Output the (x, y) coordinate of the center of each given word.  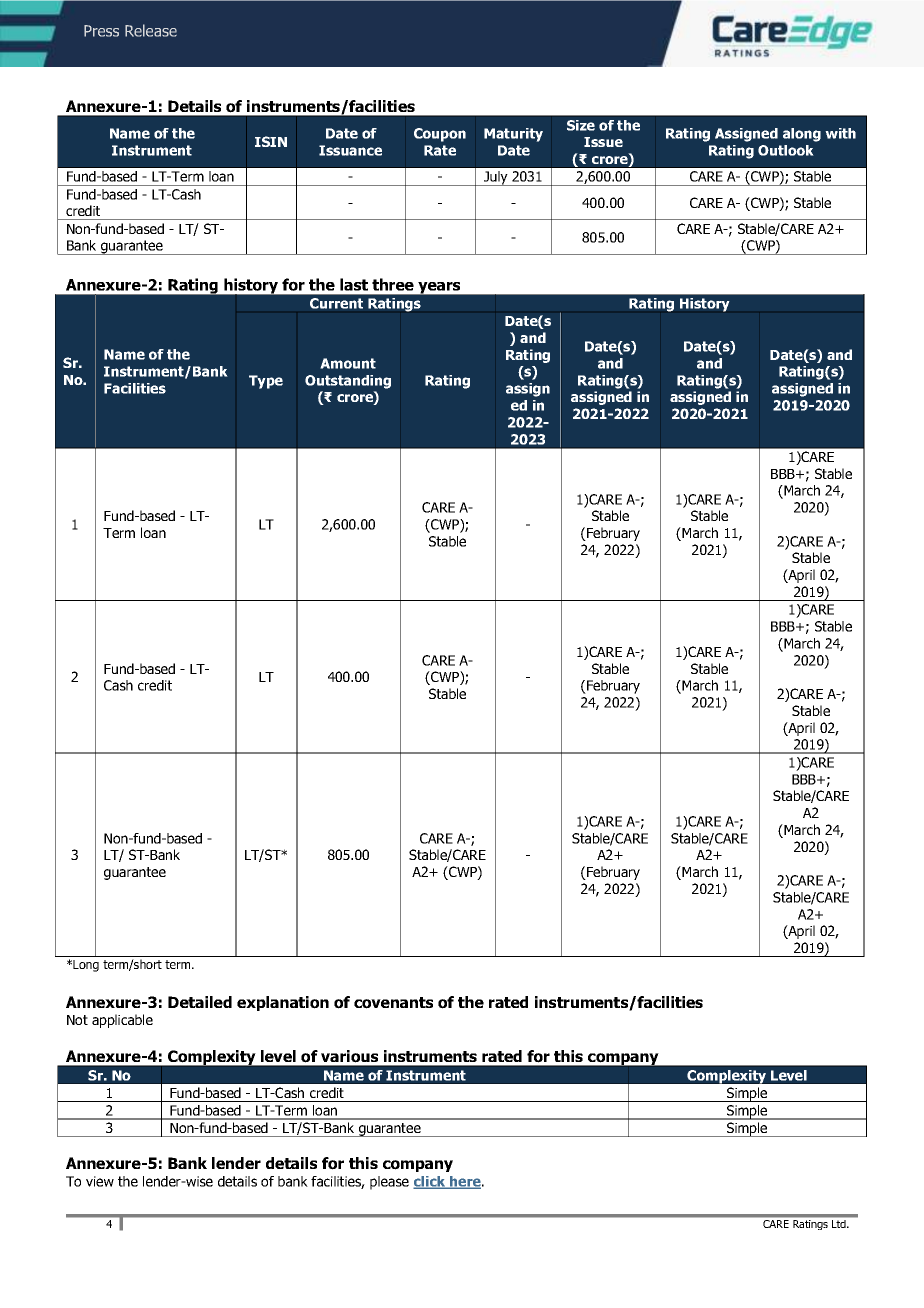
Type (266, 382)
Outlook (786, 150)
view (100, 1181)
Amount (348, 363)
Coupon (440, 135)
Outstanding (348, 382)
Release (151, 30)
